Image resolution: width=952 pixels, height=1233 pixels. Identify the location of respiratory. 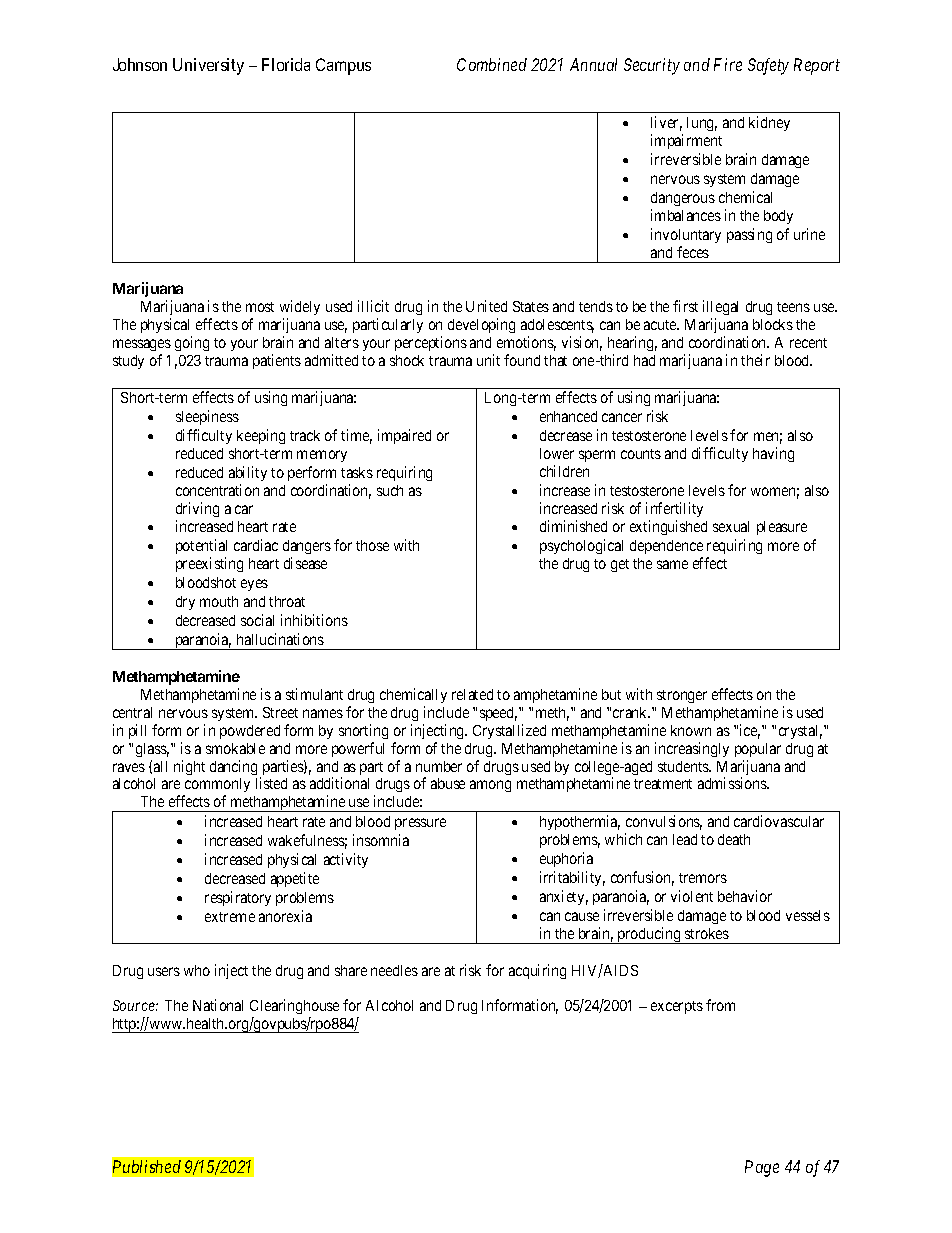
(238, 898).
